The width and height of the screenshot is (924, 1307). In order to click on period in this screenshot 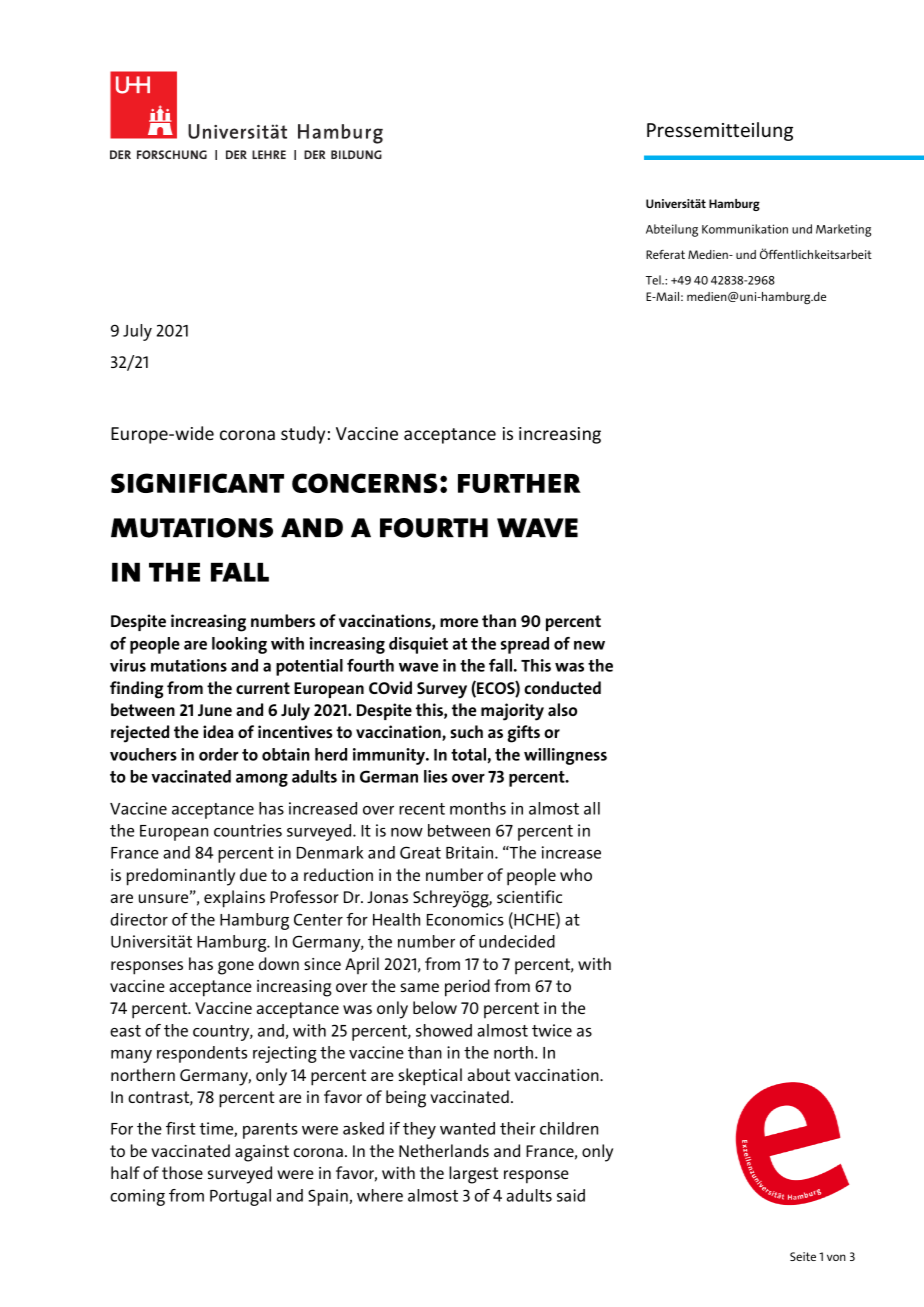, I will do `click(467, 988)`.
